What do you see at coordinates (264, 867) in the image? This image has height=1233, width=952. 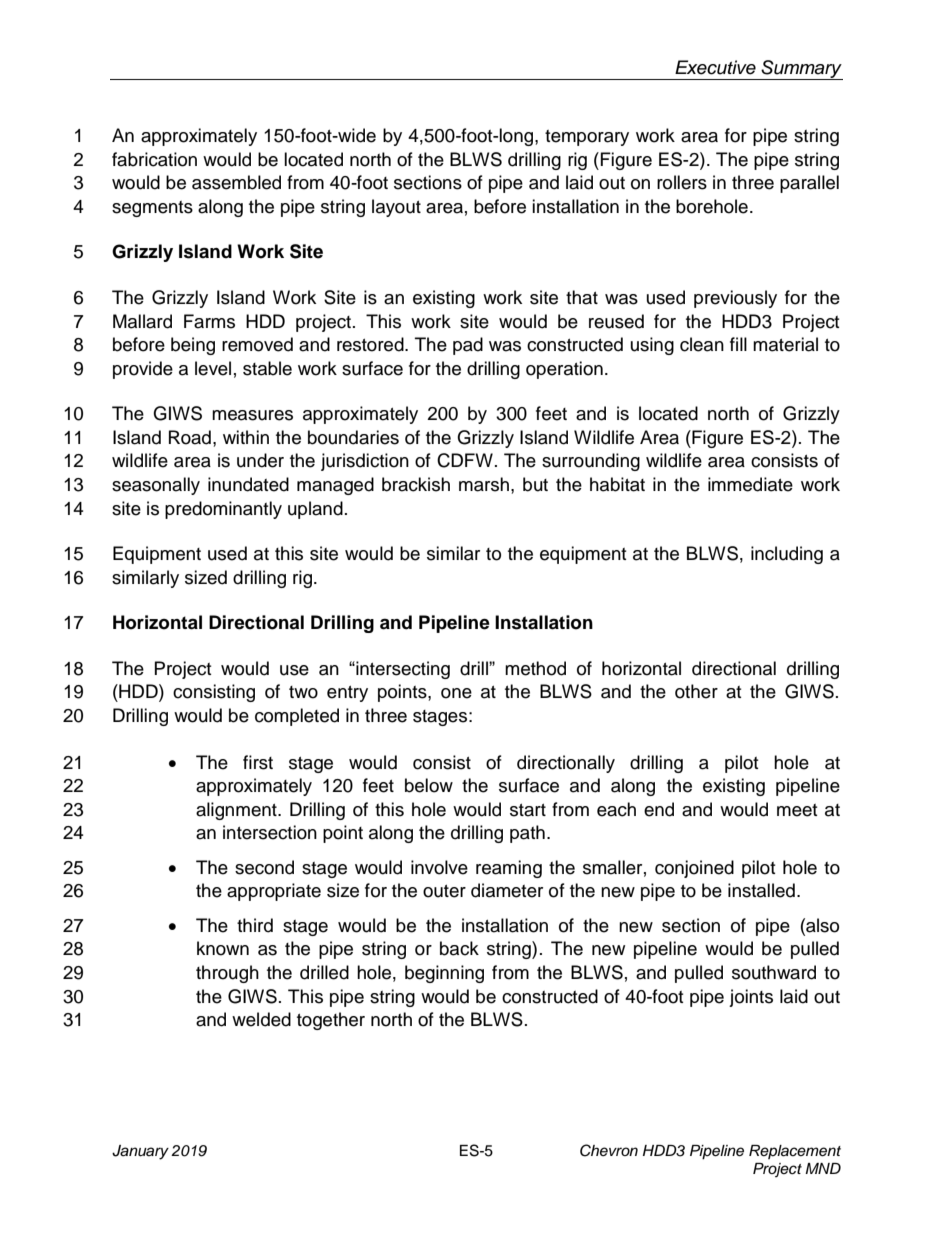 I see `second` at bounding box center [264, 867].
